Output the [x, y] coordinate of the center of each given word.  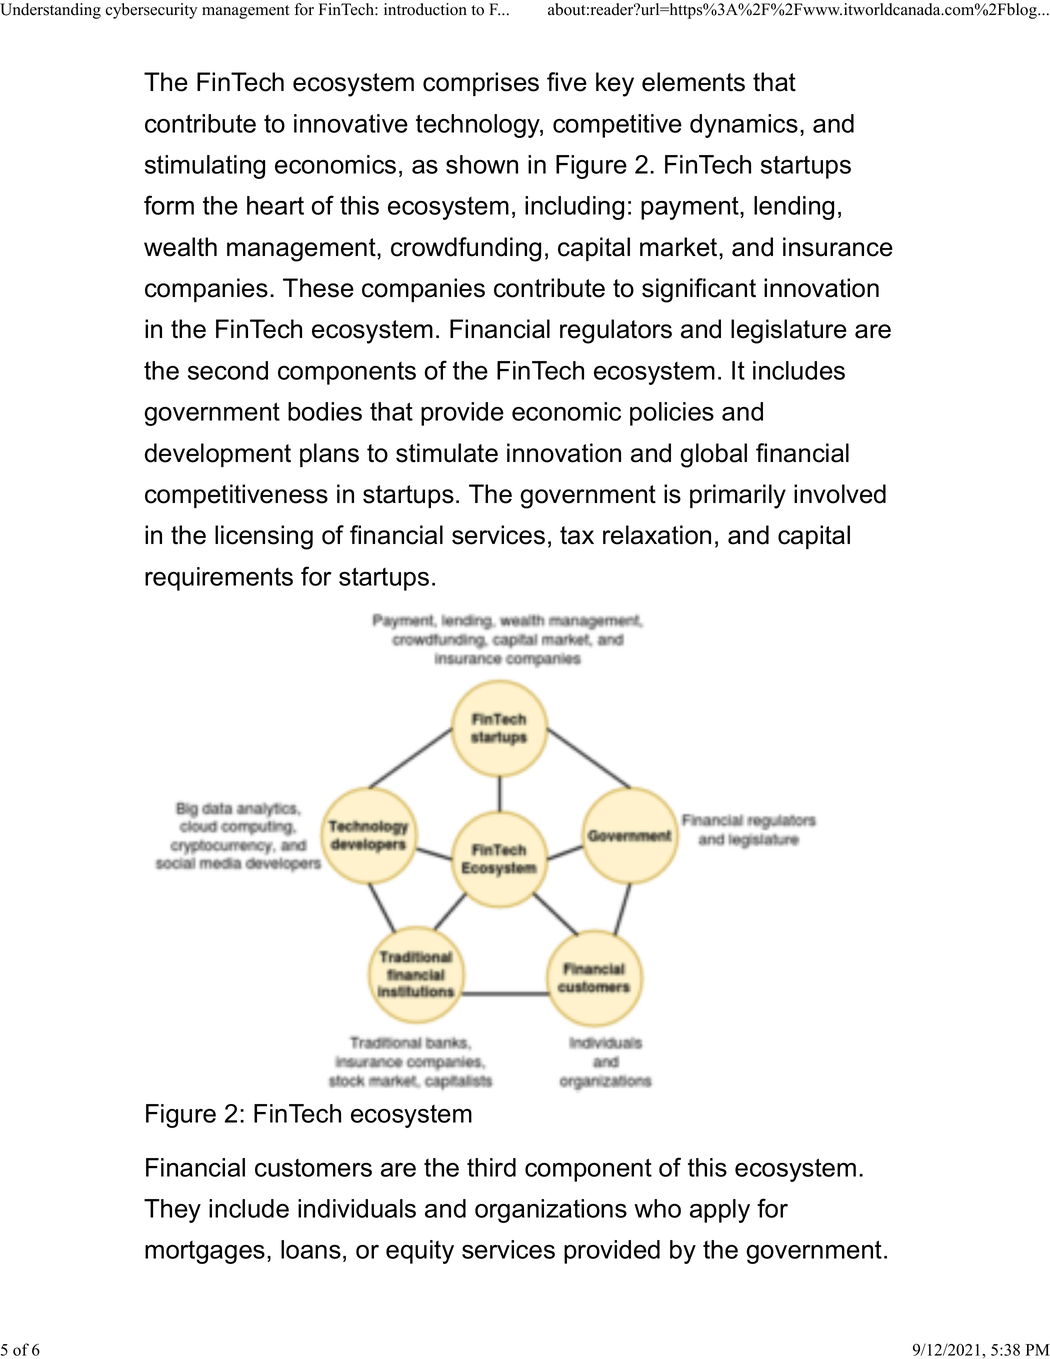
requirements [219, 579]
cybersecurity [151, 11]
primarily [738, 496]
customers [313, 1168]
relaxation [657, 535]
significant [699, 290]
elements [693, 82]
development [218, 455]
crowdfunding [466, 249]
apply [720, 1211]
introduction [425, 9]
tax [577, 535]
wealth [180, 247]
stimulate [447, 453]
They [172, 1211]
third [491, 1167]
